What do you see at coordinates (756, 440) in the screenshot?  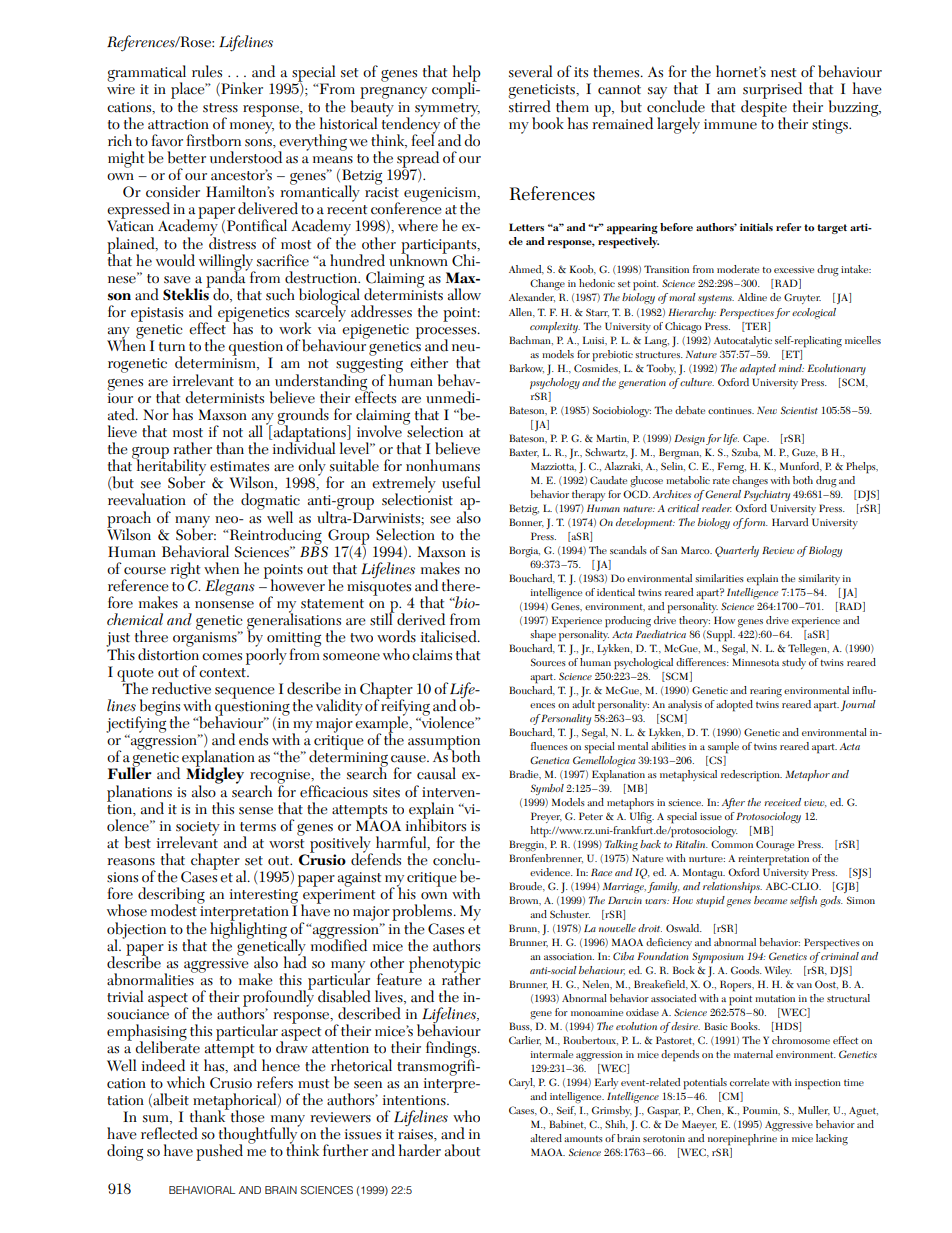 I see `Cape` at bounding box center [756, 440].
